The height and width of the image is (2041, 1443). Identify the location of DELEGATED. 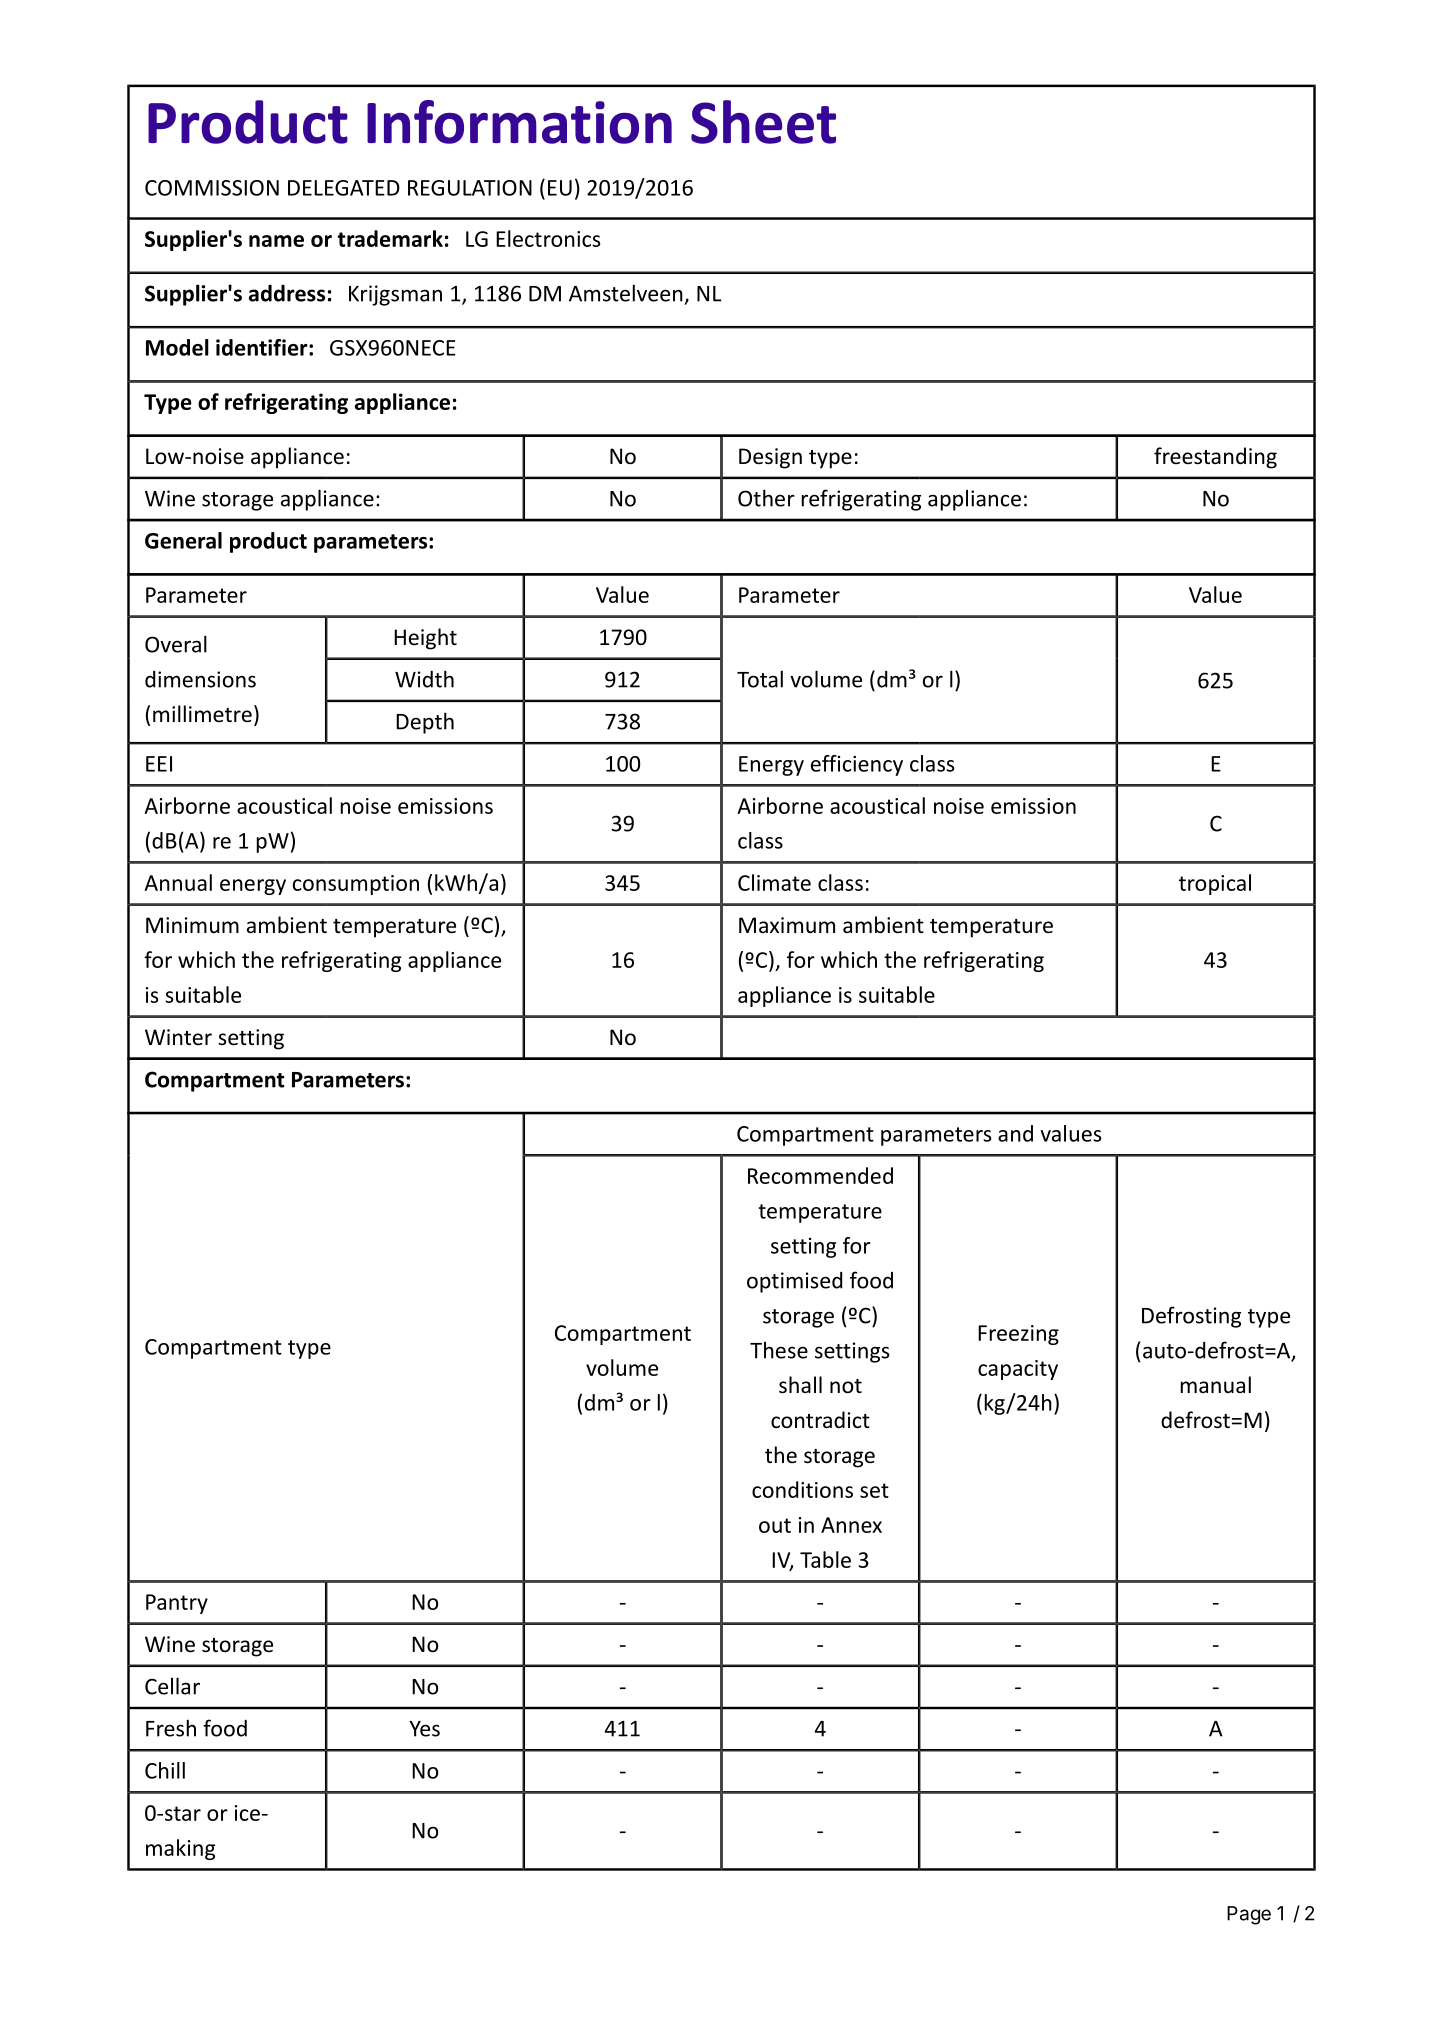
(344, 188).
